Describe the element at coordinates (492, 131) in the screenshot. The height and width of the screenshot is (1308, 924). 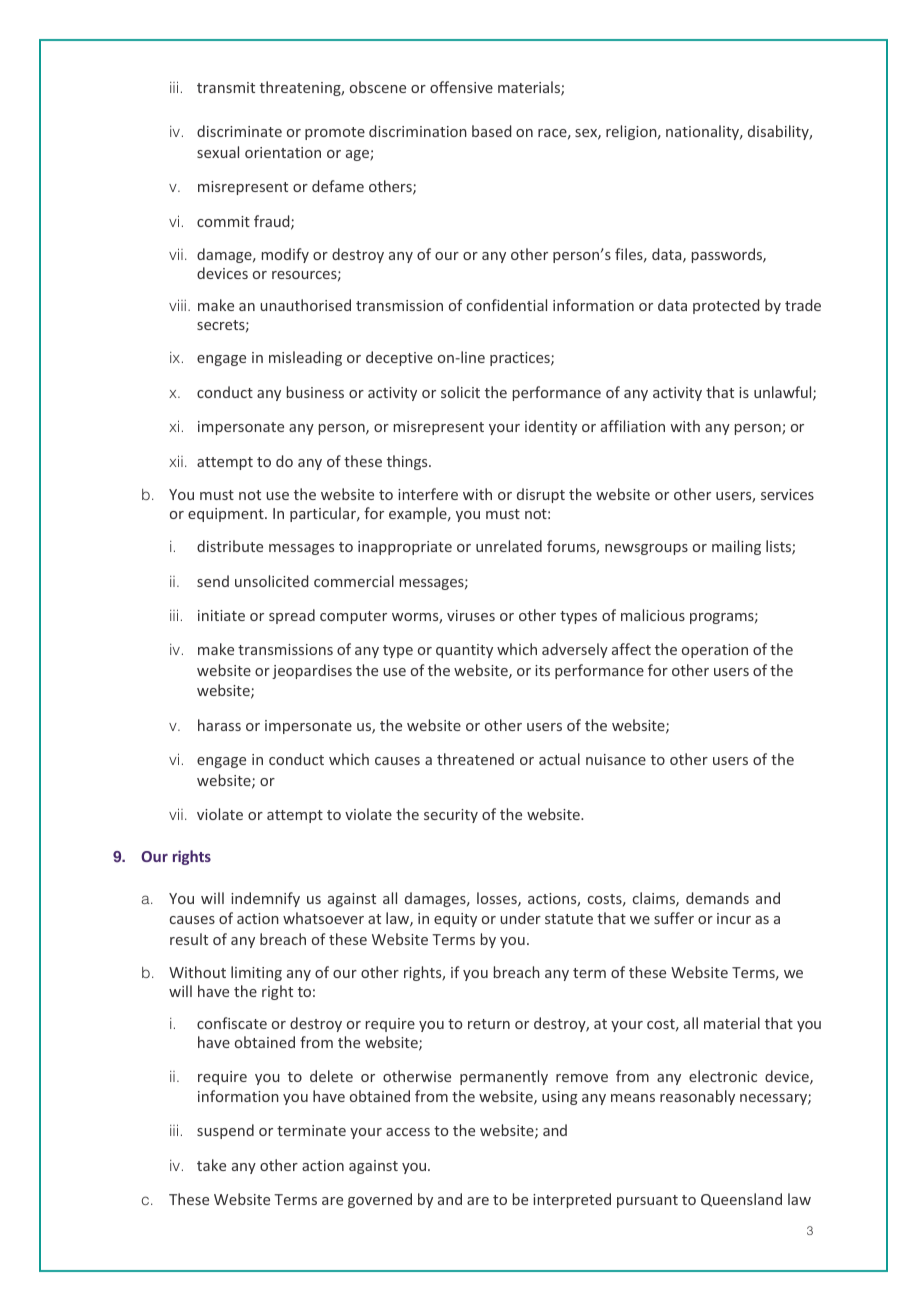
I see `based` at that location.
